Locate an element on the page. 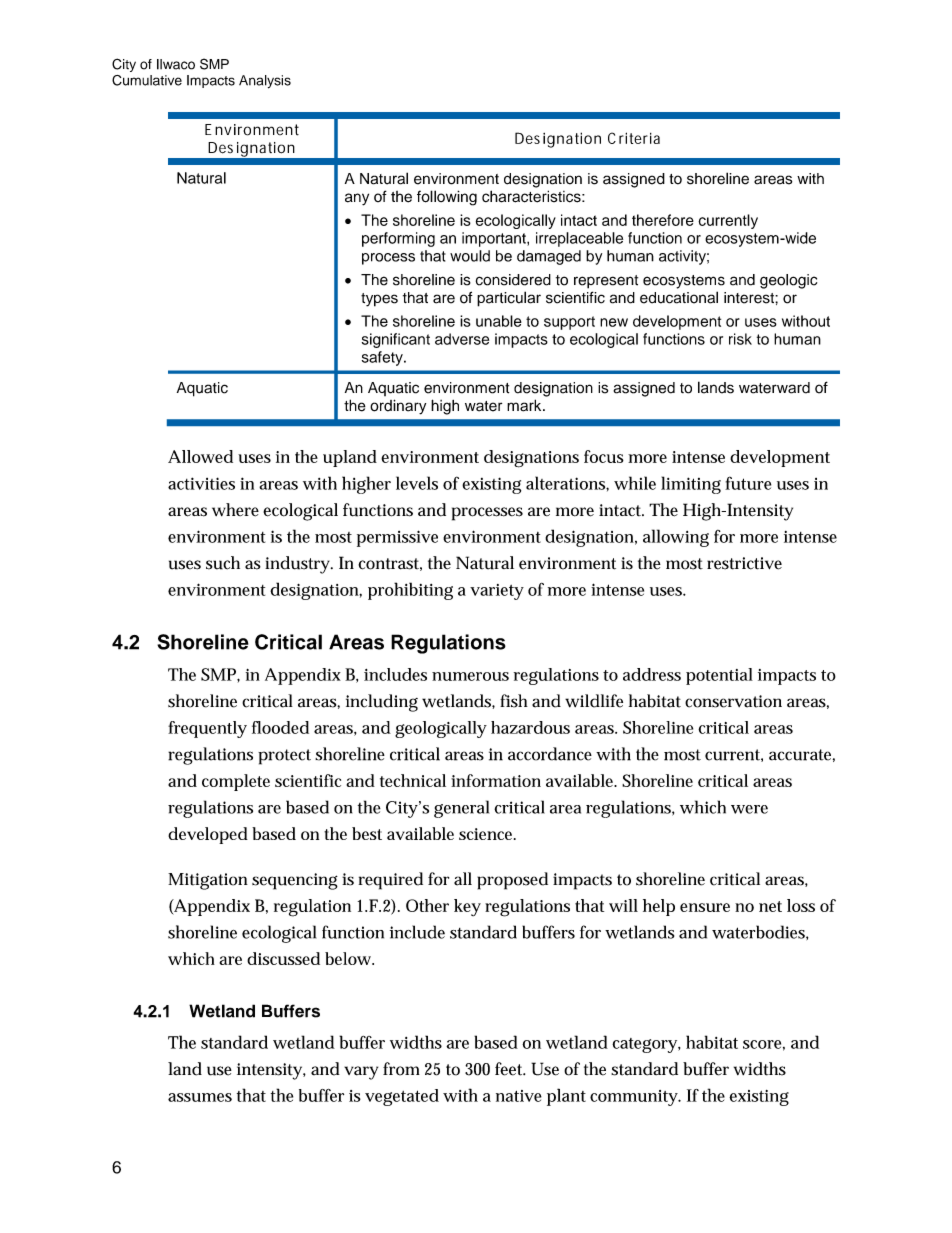 Image resolution: width=952 pixels, height=1233 pixels. assumes is located at coordinates (200, 1097).
